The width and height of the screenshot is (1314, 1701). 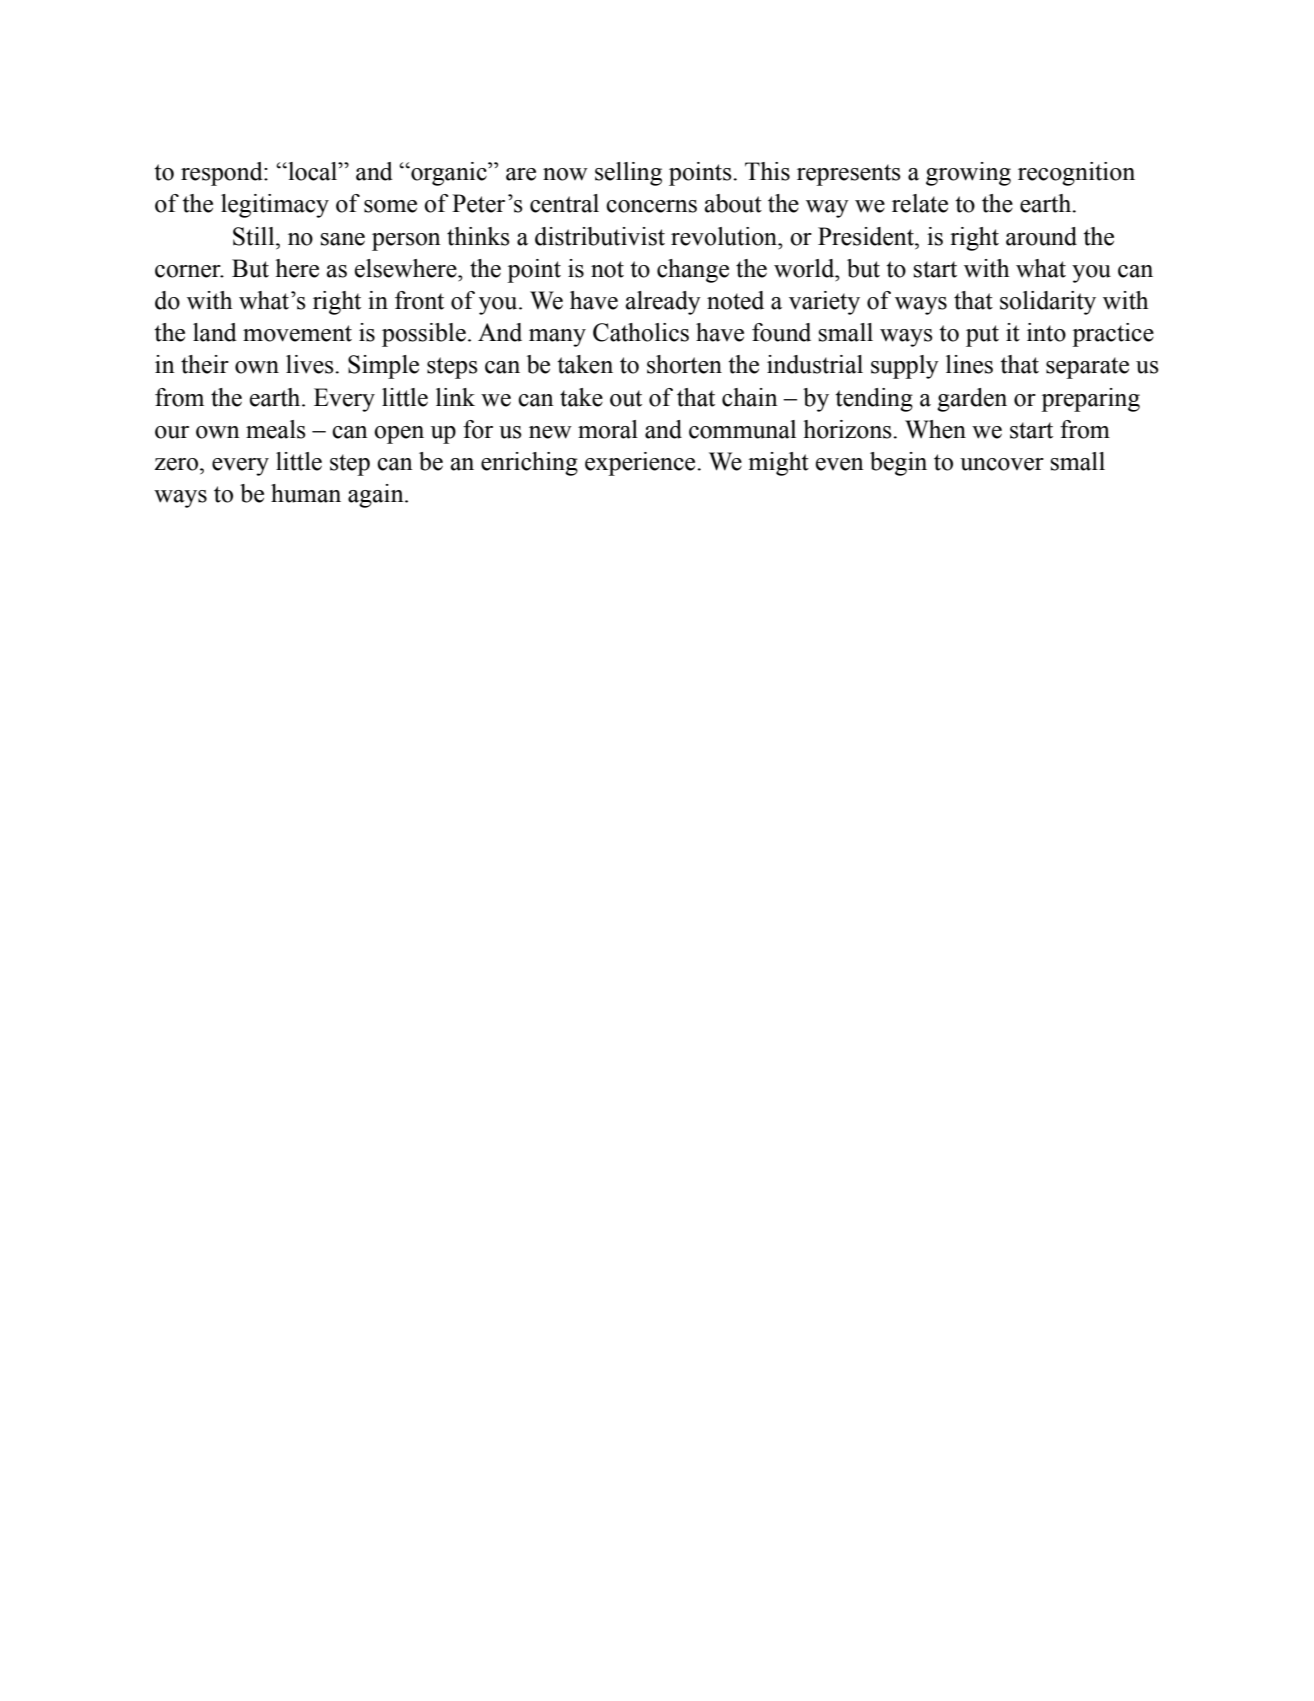 What do you see at coordinates (982, 336) in the screenshot?
I see `put` at bounding box center [982, 336].
